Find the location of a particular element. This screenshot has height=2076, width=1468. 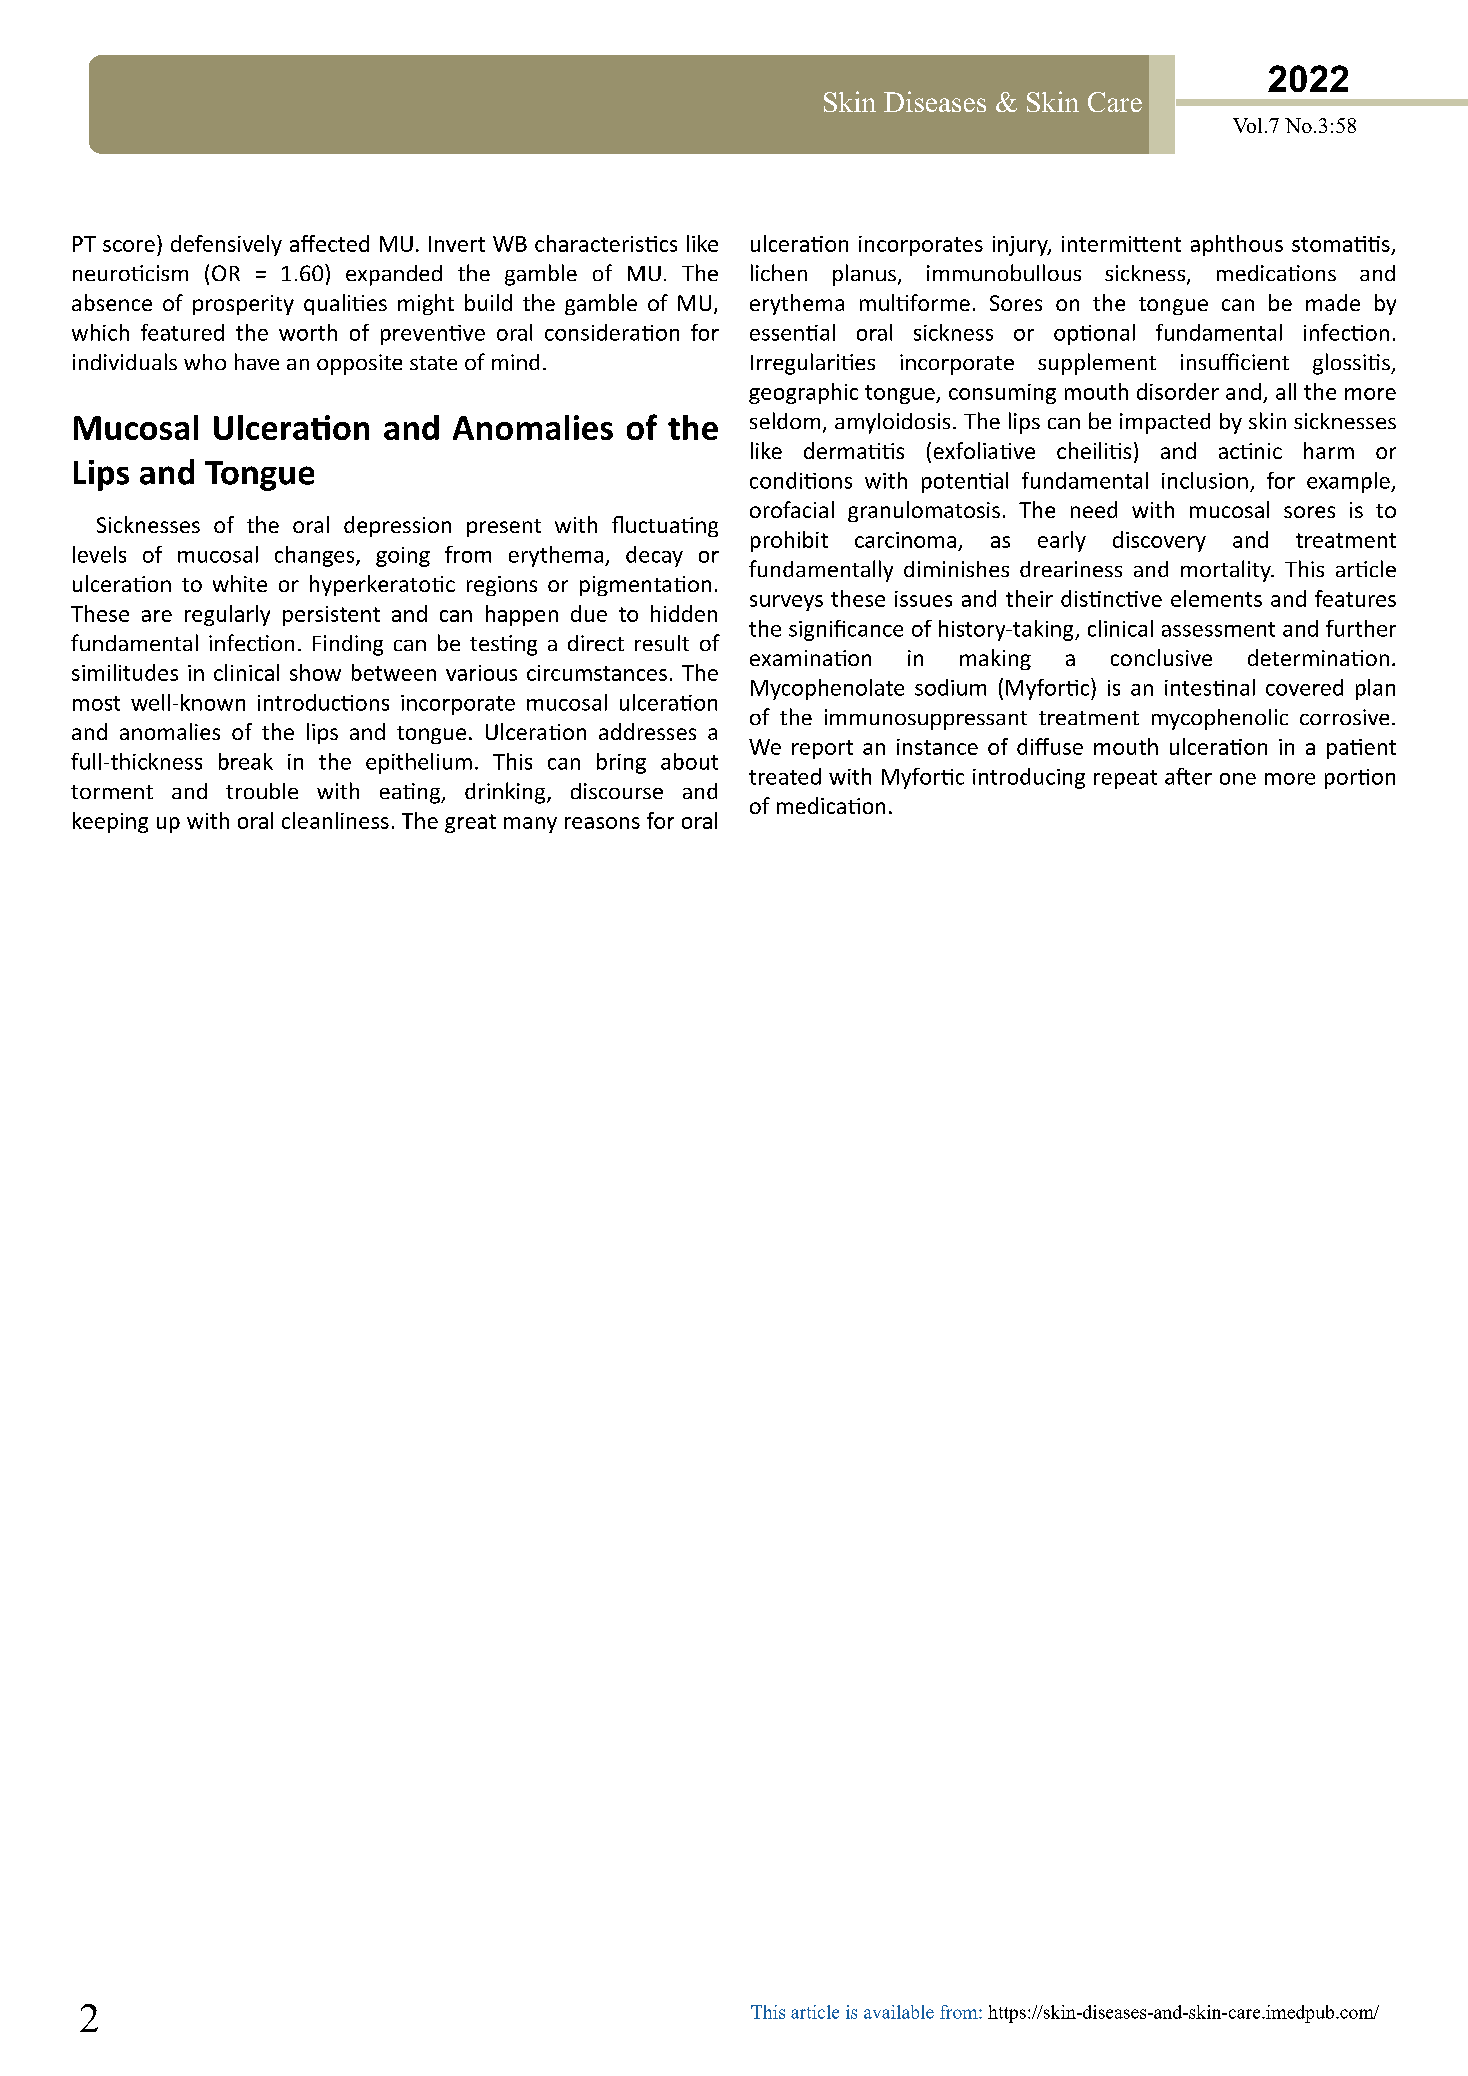

one is located at coordinates (1238, 779).
